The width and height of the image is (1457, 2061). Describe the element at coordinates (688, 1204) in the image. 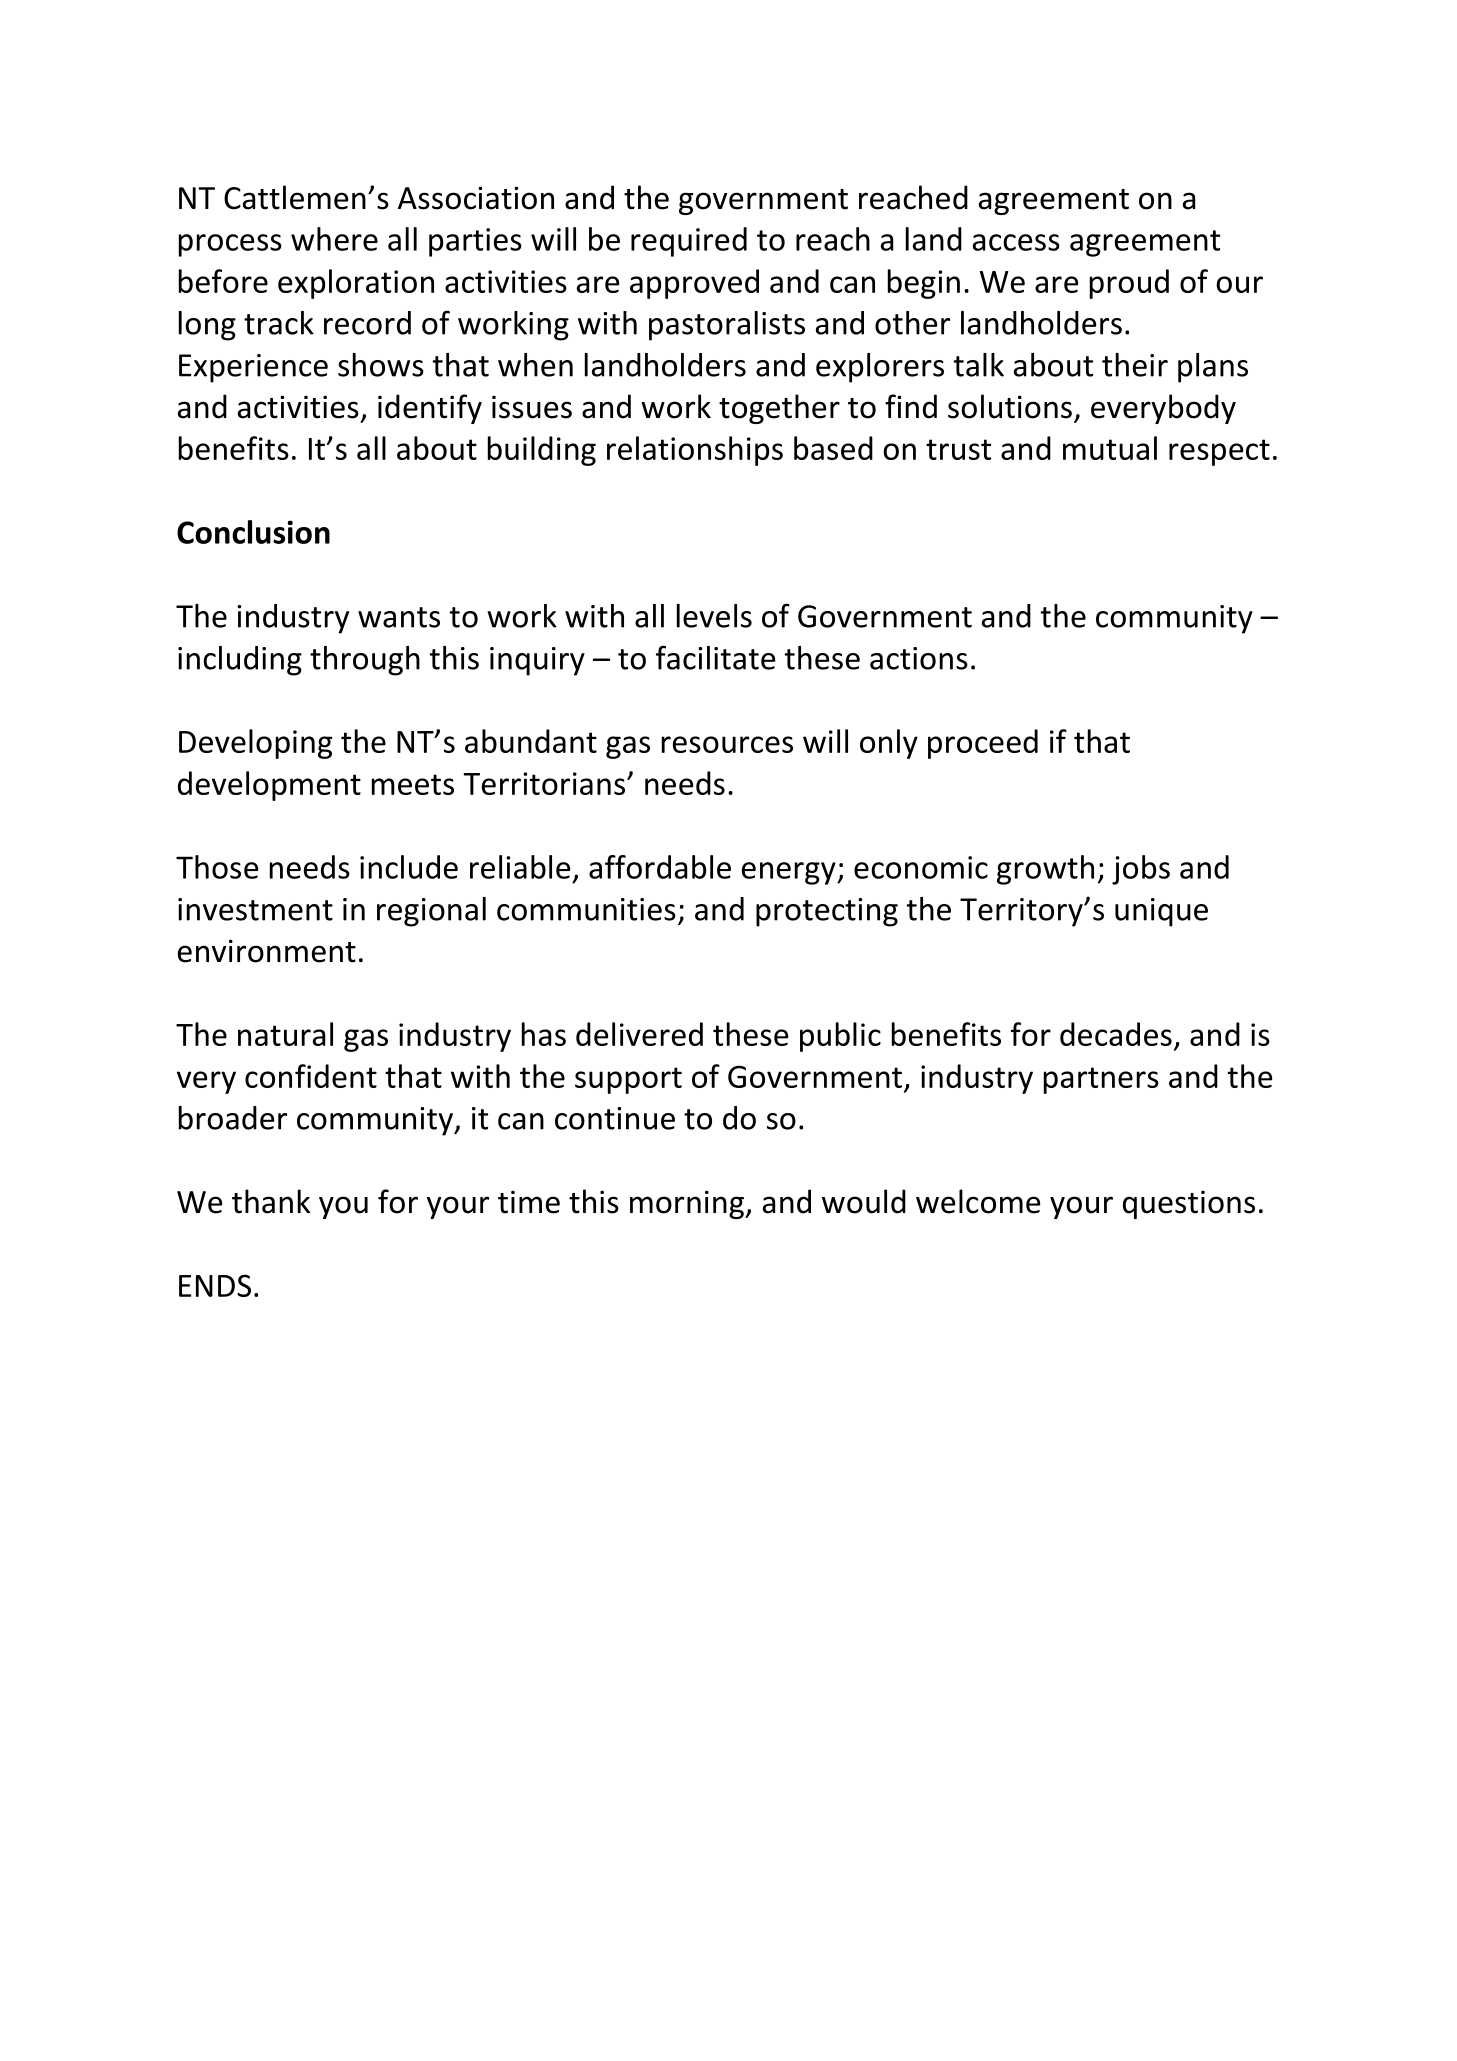

I see `morning` at that location.
